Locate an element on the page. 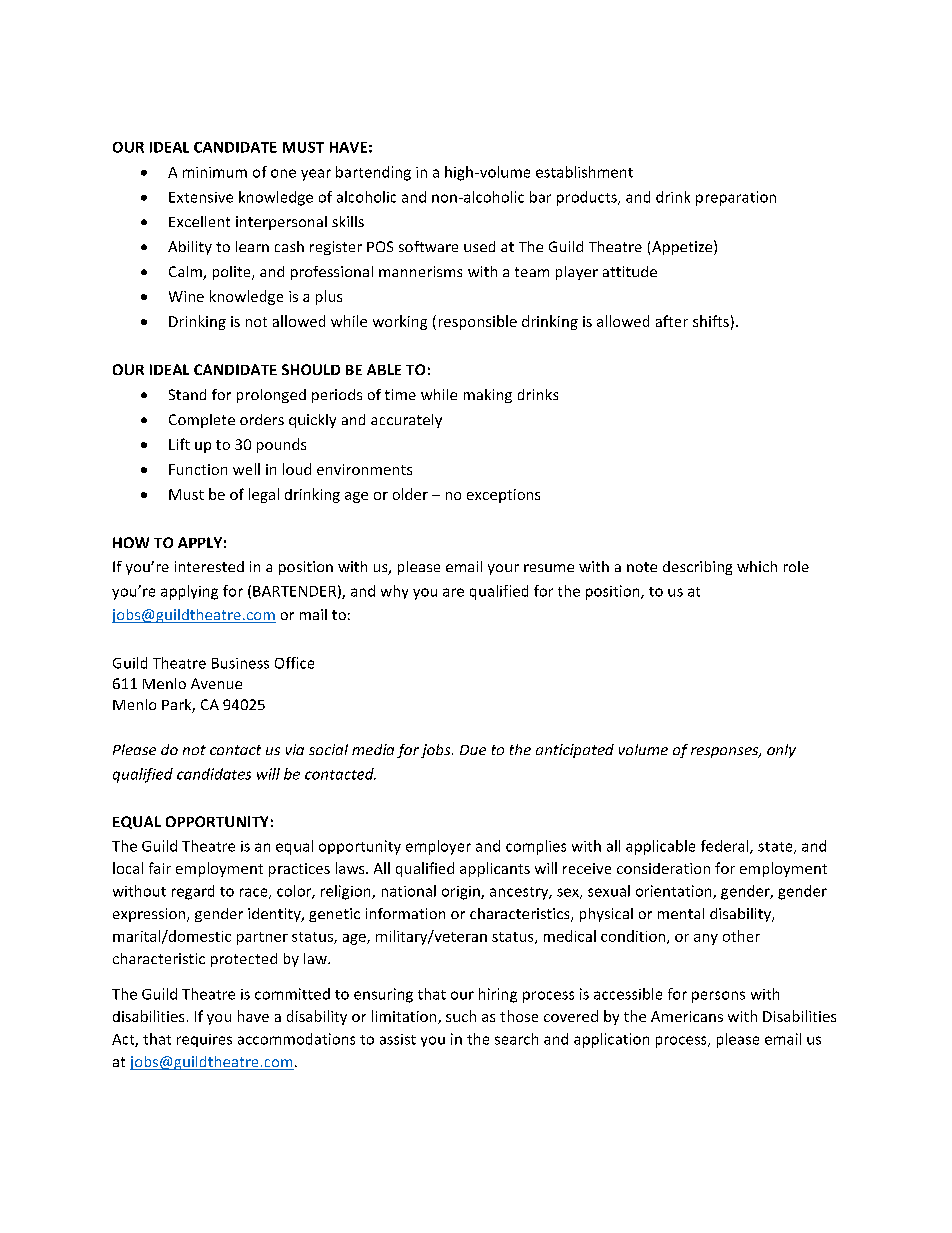 Image resolution: width=952 pixels, height=1233 pixels. describing is located at coordinates (697, 568).
